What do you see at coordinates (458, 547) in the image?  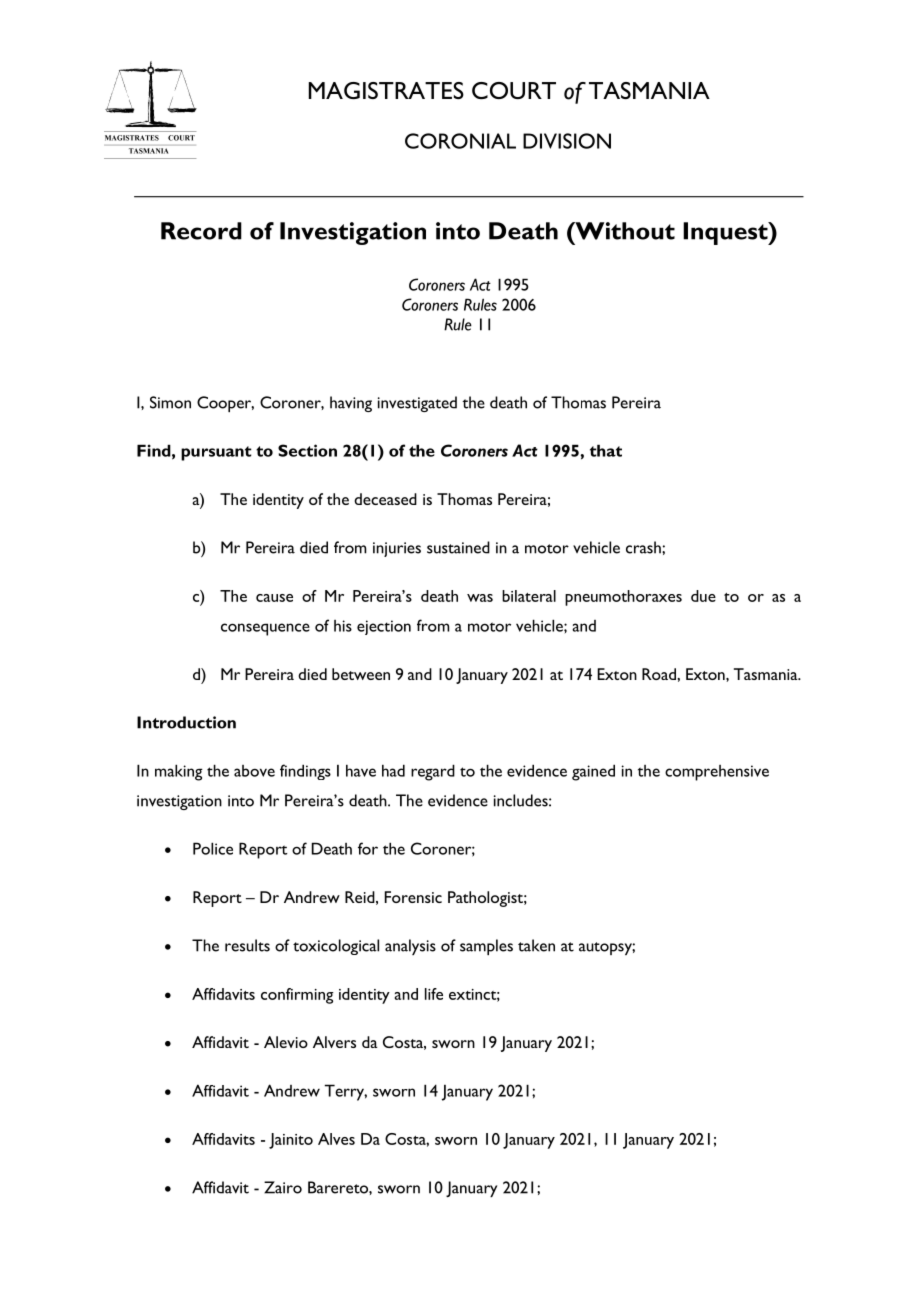 I see `sustained` at bounding box center [458, 547].
